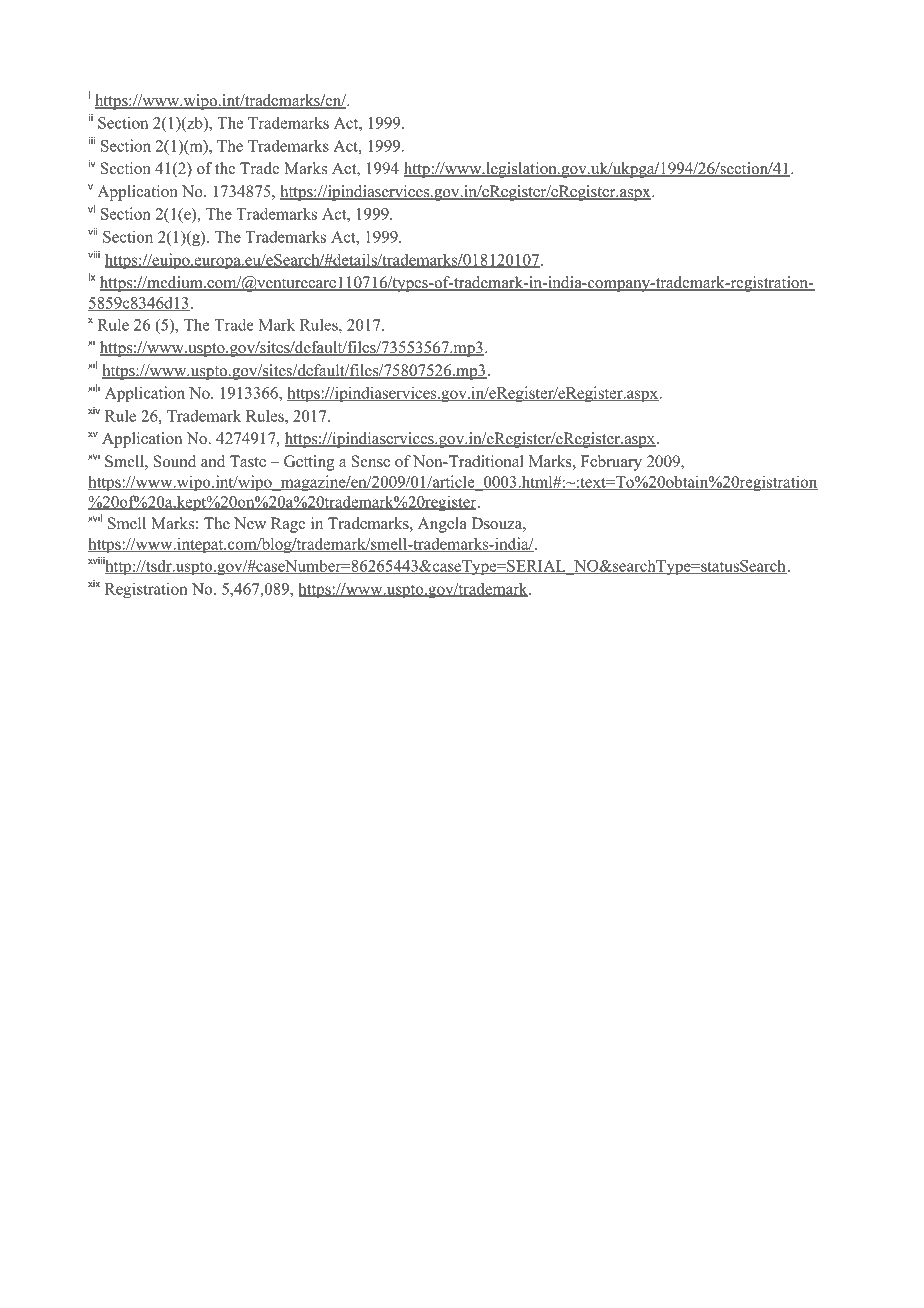 Image resolution: width=924 pixels, height=1308 pixels. What do you see at coordinates (611, 463) in the document?
I see `February` at bounding box center [611, 463].
